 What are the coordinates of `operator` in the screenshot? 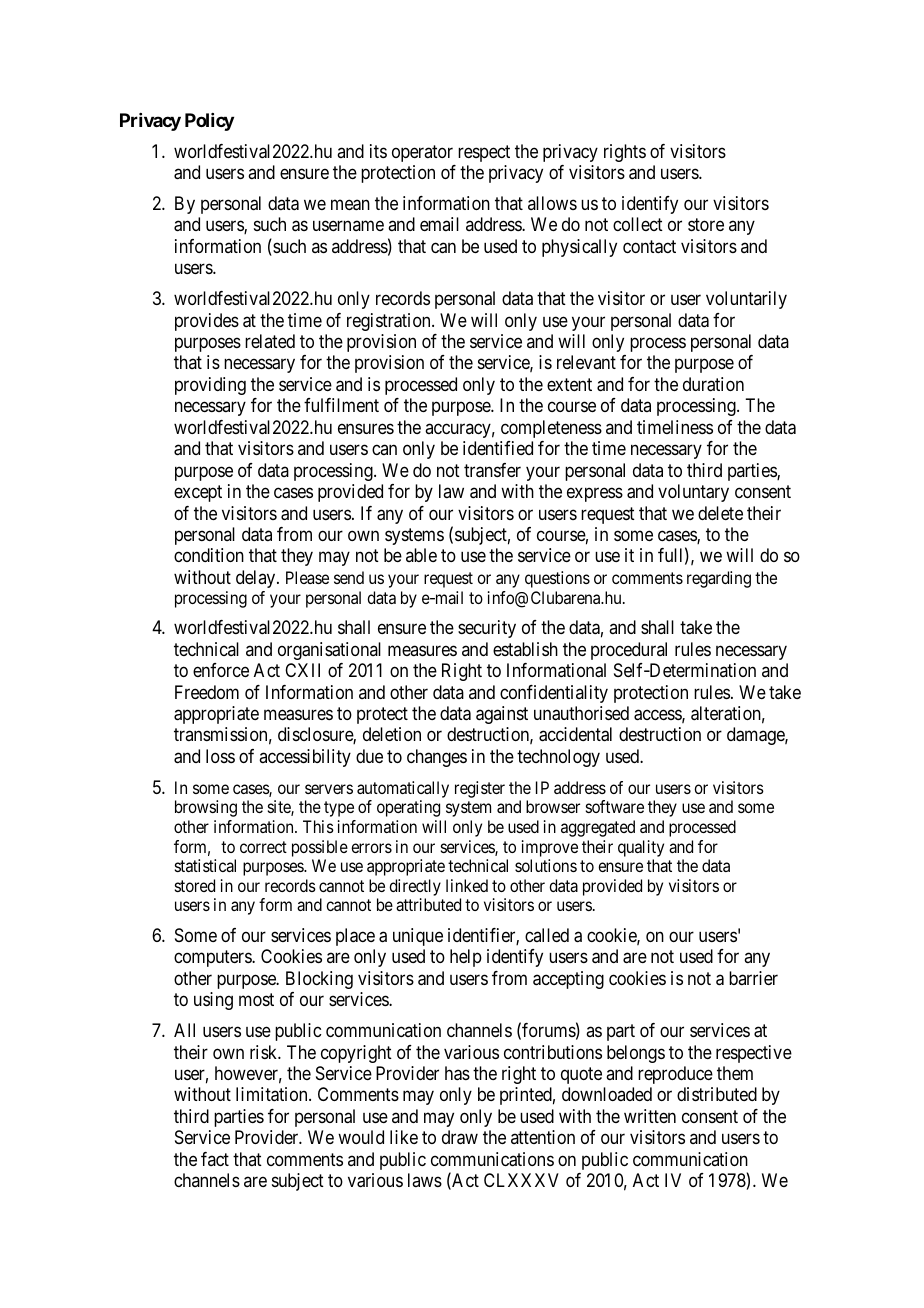 It's located at (422, 153).
